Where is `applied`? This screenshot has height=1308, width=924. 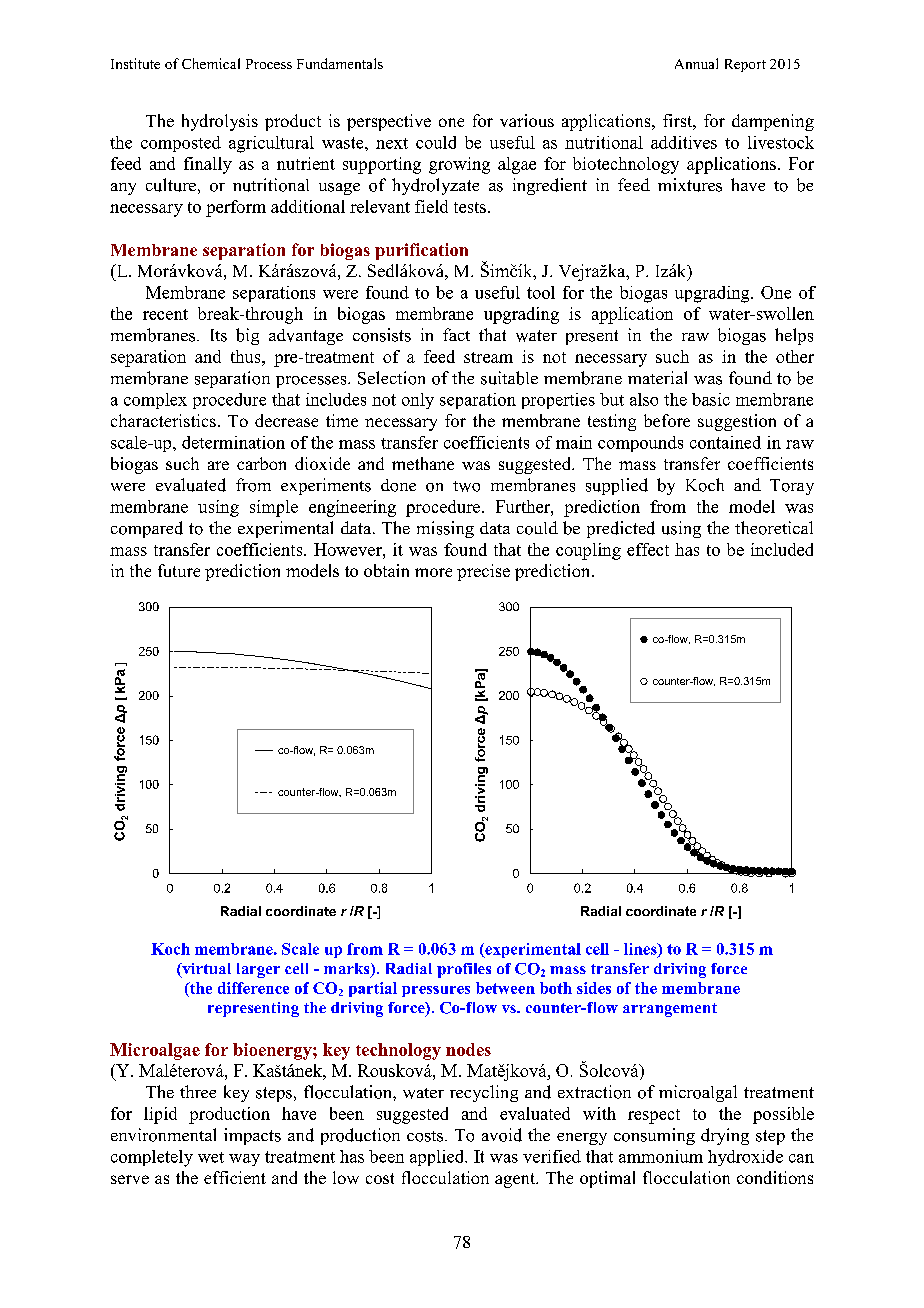
applied is located at coordinates (438, 1158).
